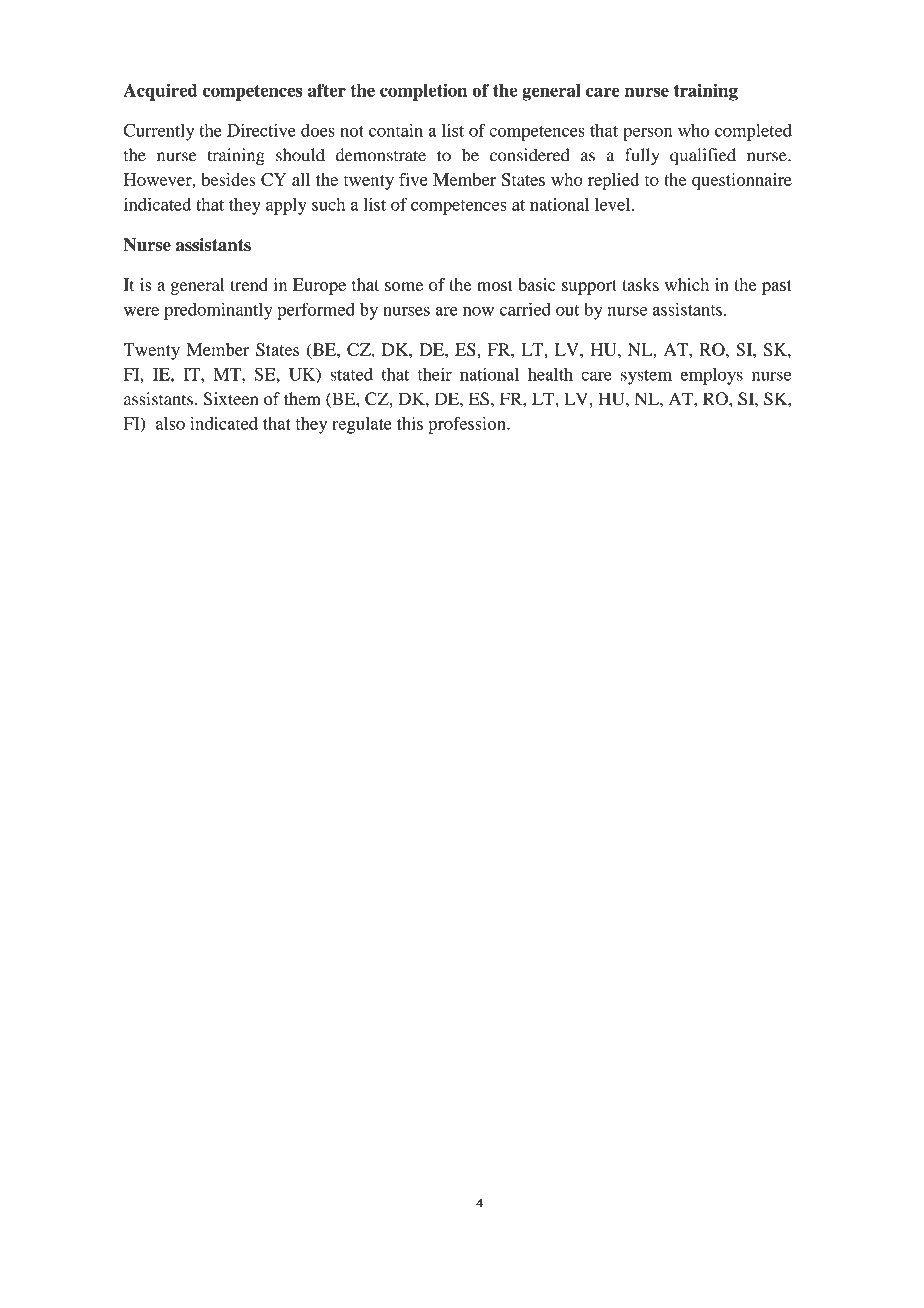  Describe the element at coordinates (423, 92) in the screenshot. I see `completion` at that location.
